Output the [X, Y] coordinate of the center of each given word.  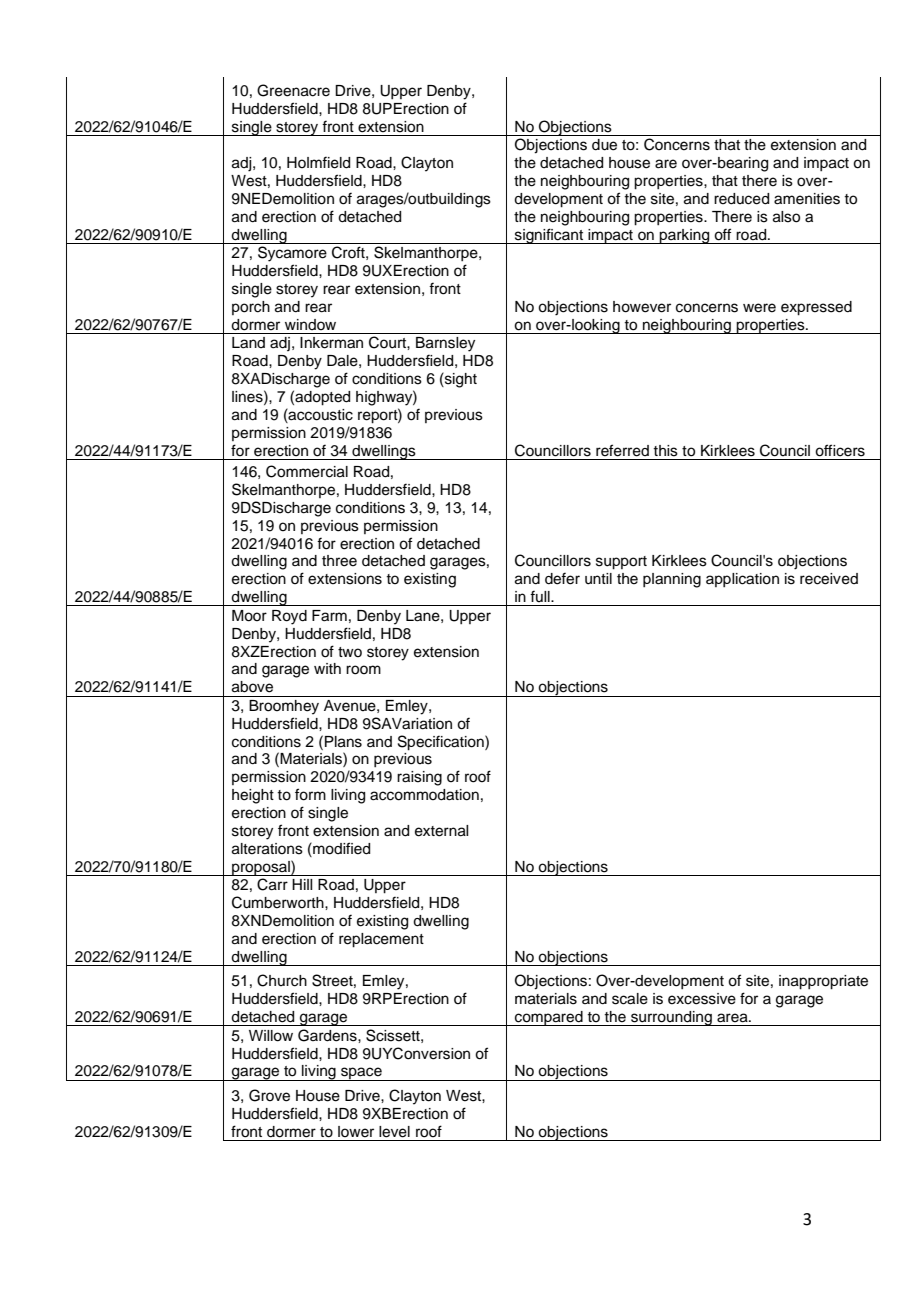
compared [549, 1018]
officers [840, 450]
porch [251, 308]
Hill [302, 884]
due [604, 145]
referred [622, 450]
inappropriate [823, 982]
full [541, 596]
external [441, 831]
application [742, 580]
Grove [269, 1095]
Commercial [307, 471]
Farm [329, 616]
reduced [741, 199]
